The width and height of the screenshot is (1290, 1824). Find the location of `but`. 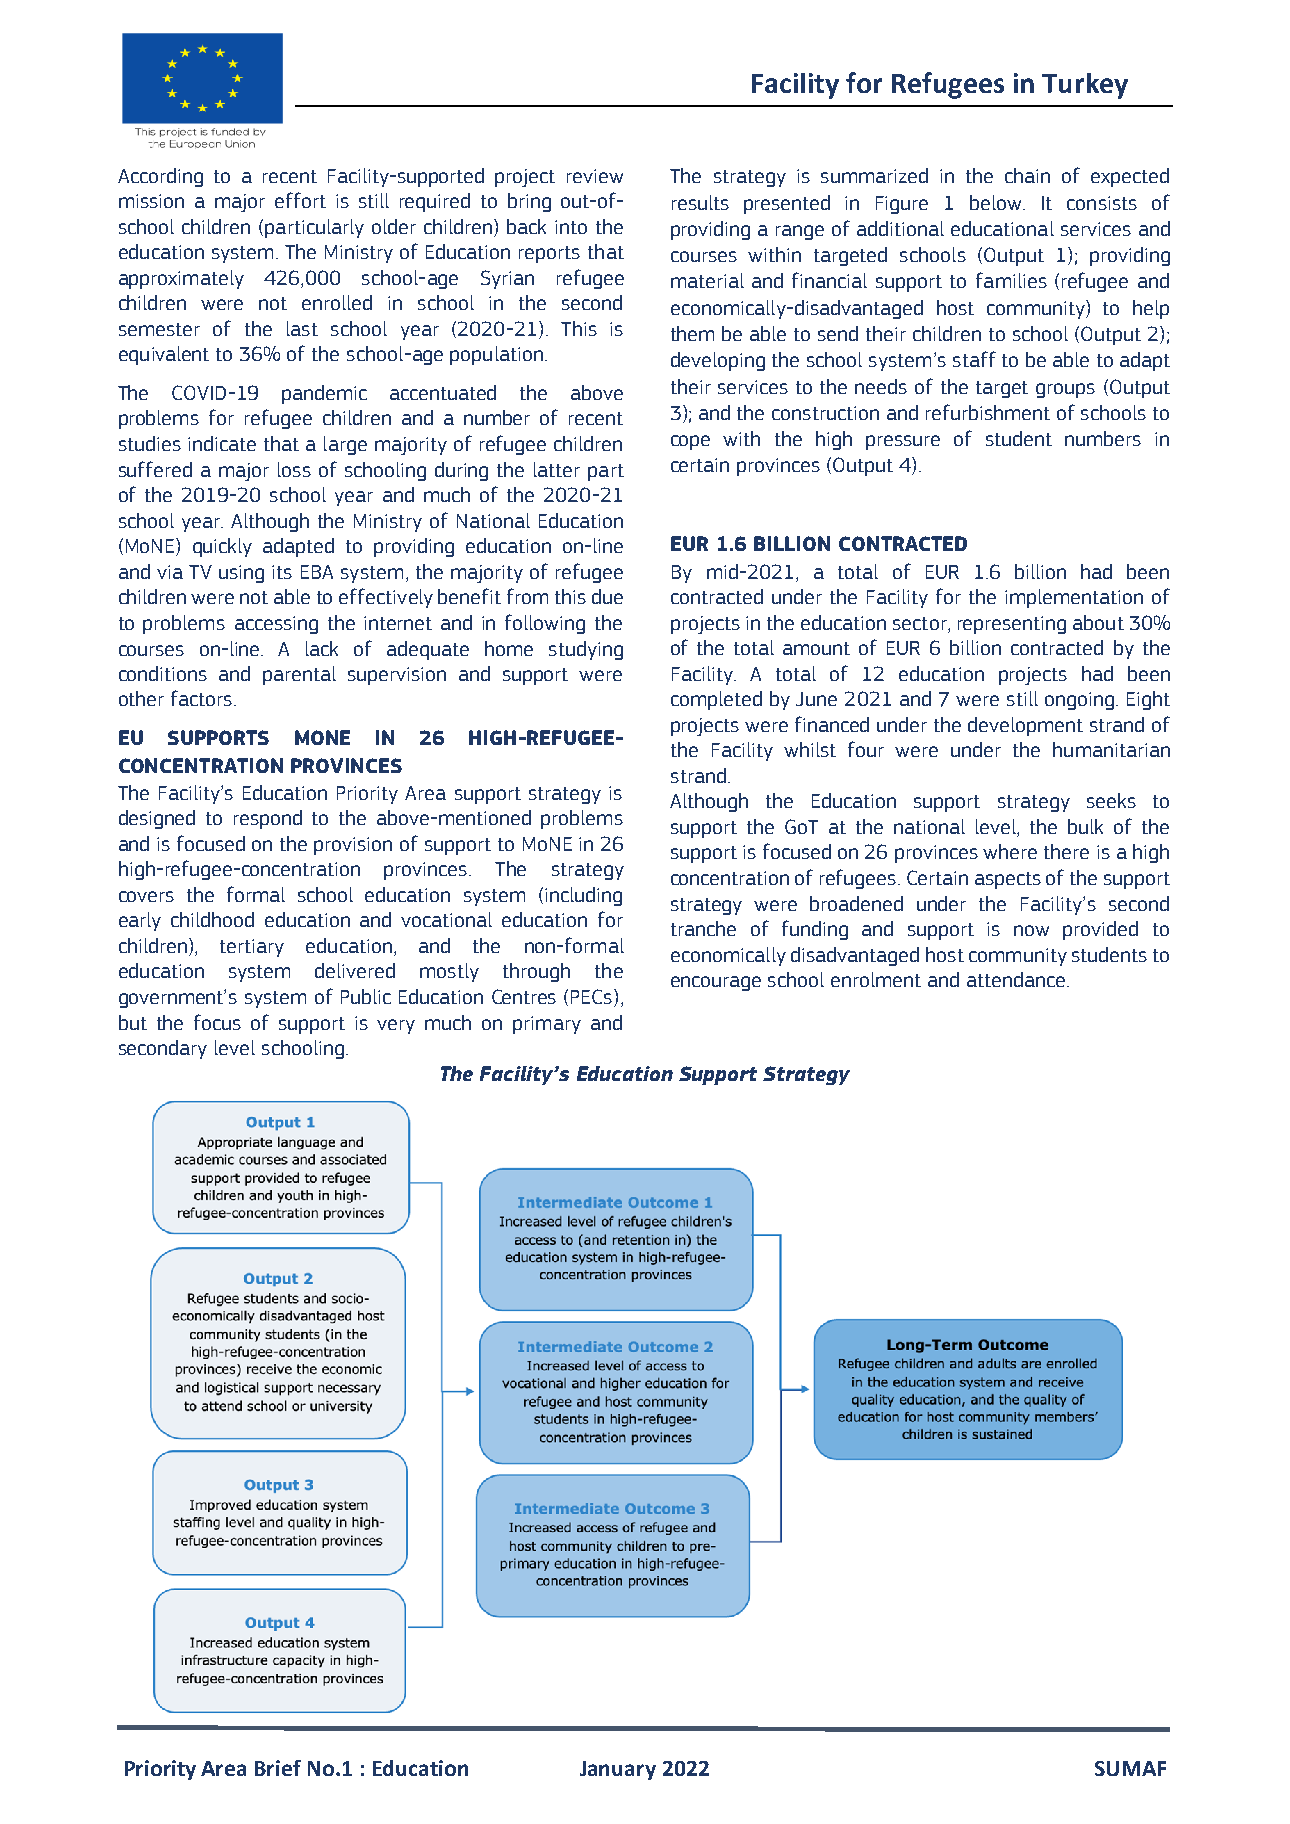

but is located at coordinates (133, 1022).
